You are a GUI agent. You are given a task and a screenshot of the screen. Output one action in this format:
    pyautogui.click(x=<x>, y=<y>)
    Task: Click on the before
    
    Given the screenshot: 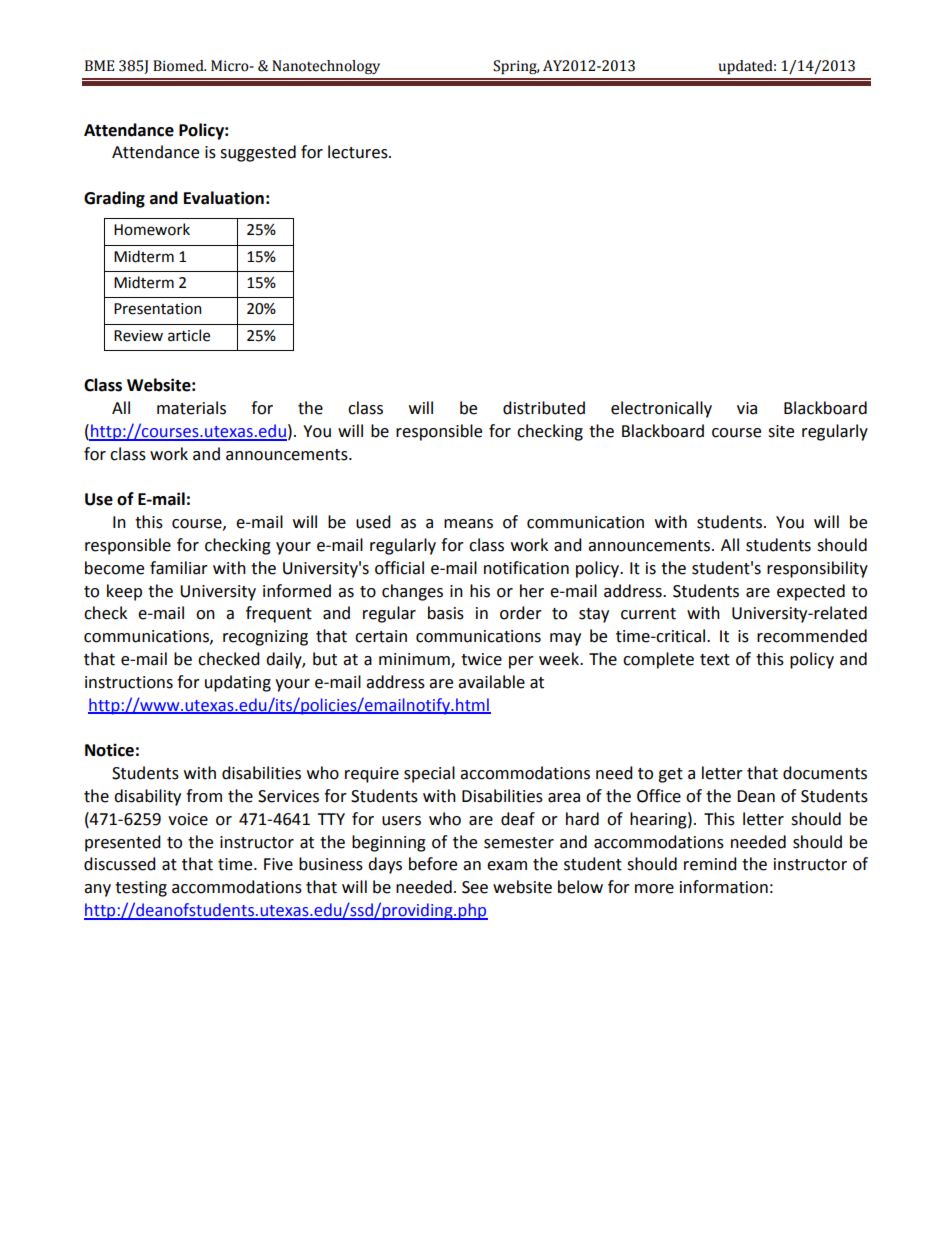 What is the action you would take?
    pyautogui.click(x=433, y=864)
